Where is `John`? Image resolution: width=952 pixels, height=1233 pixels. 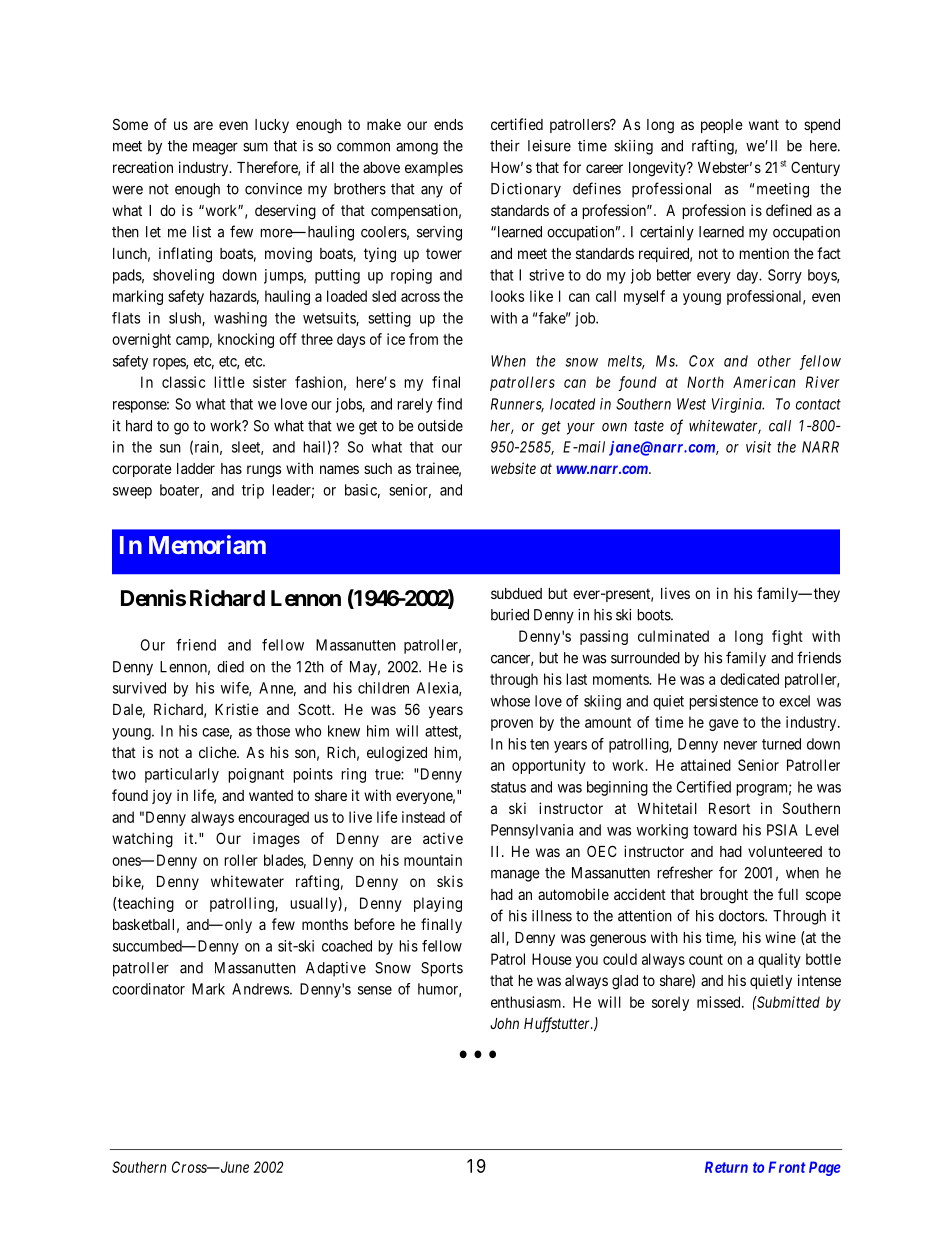
John is located at coordinates (504, 1023).
